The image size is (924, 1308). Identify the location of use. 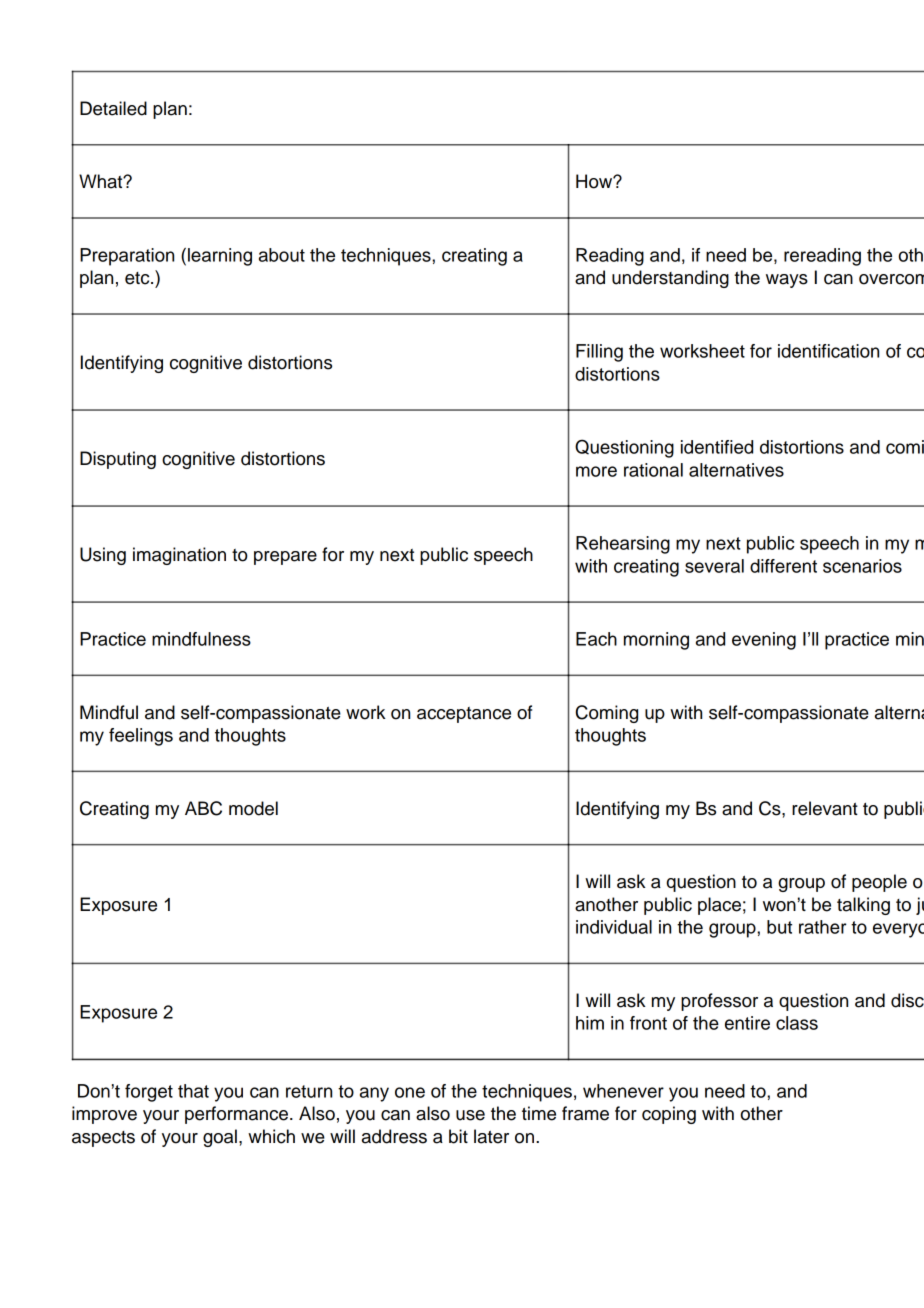
(470, 1115).
